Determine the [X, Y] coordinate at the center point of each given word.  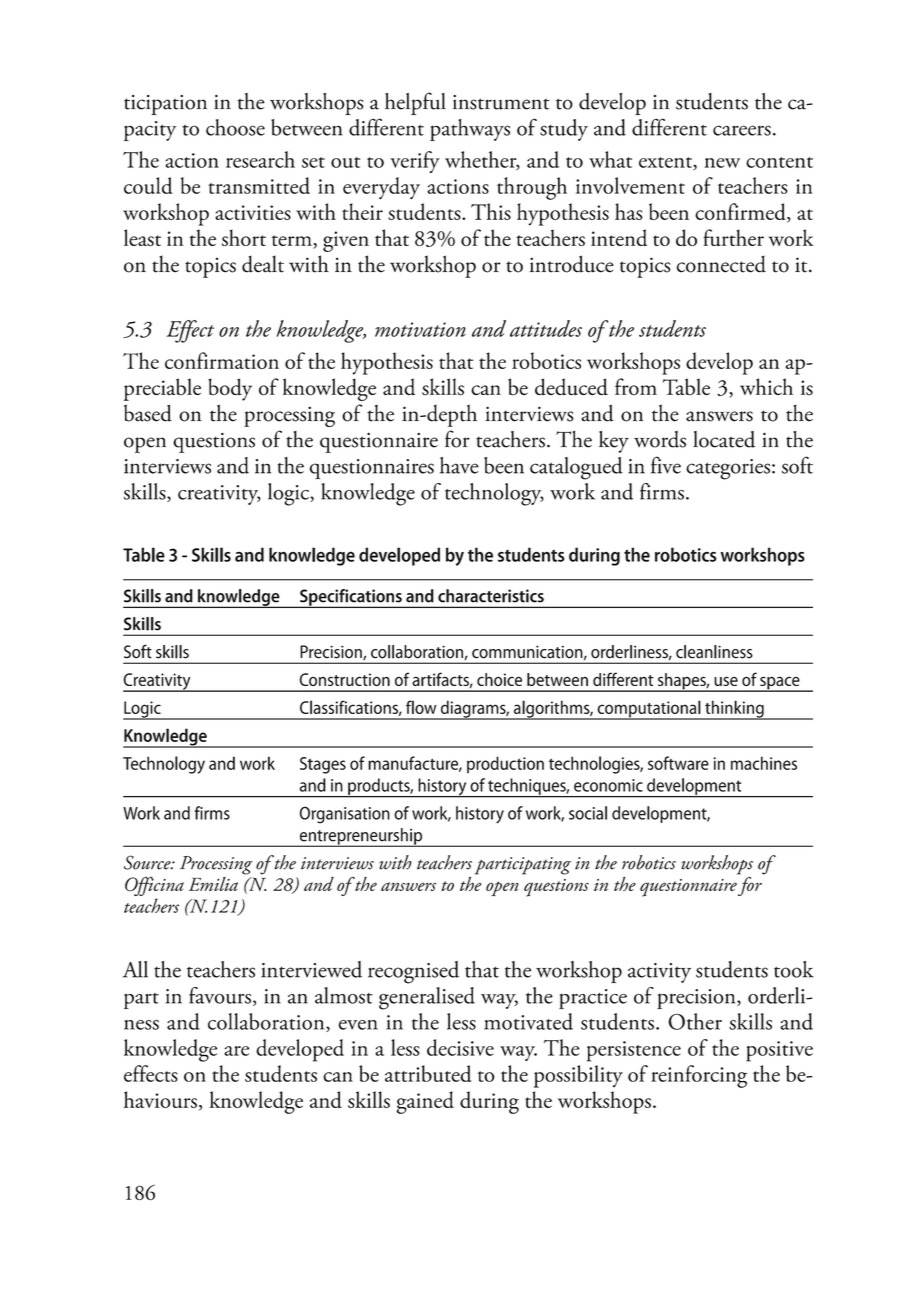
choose [235, 127]
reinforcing [699, 1076]
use [726, 681]
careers [742, 130]
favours [221, 996]
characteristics [491, 596]
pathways [470, 130]
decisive [460, 1047]
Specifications [351, 598]
